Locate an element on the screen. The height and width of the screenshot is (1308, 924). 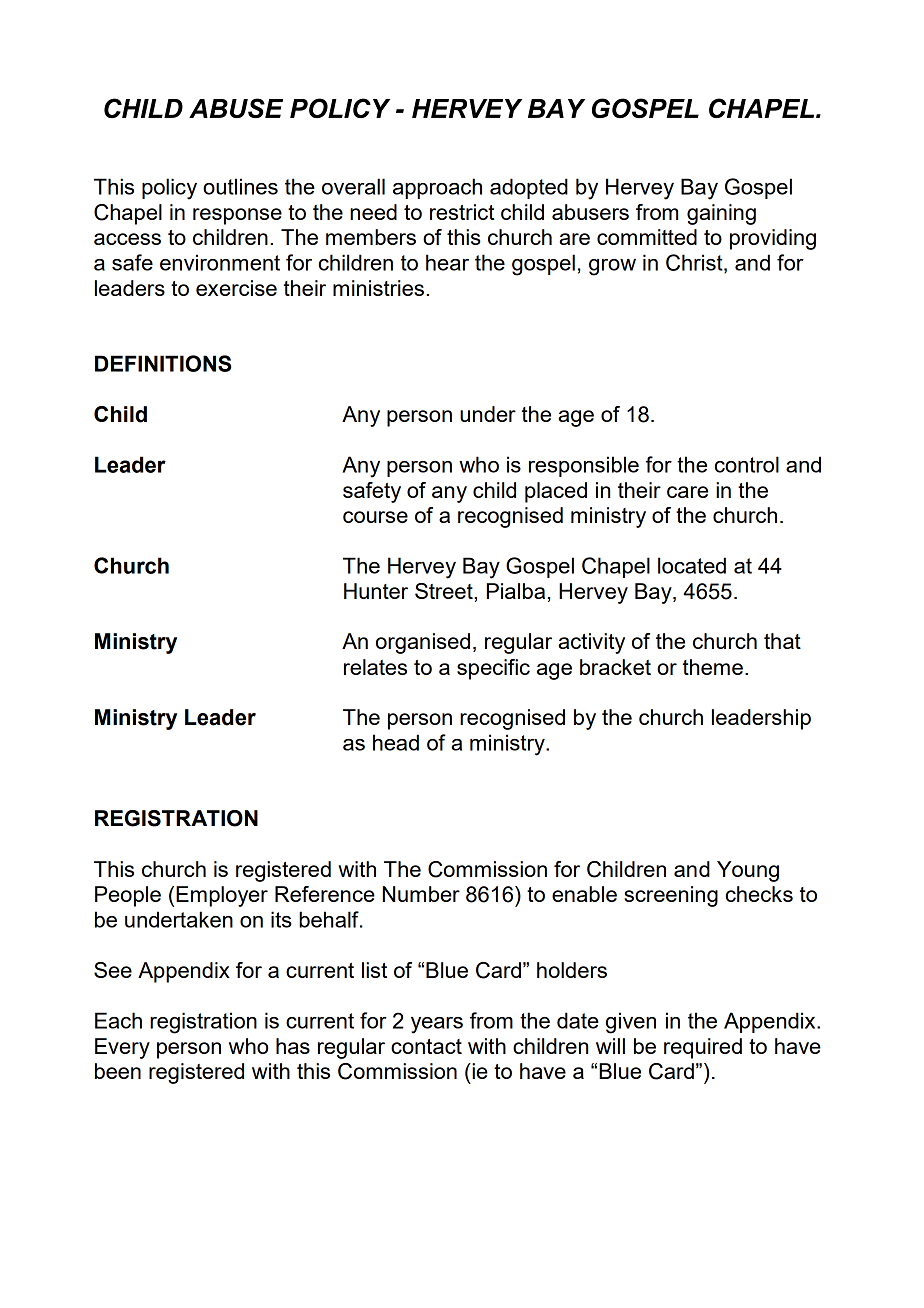
required is located at coordinates (703, 1048).
